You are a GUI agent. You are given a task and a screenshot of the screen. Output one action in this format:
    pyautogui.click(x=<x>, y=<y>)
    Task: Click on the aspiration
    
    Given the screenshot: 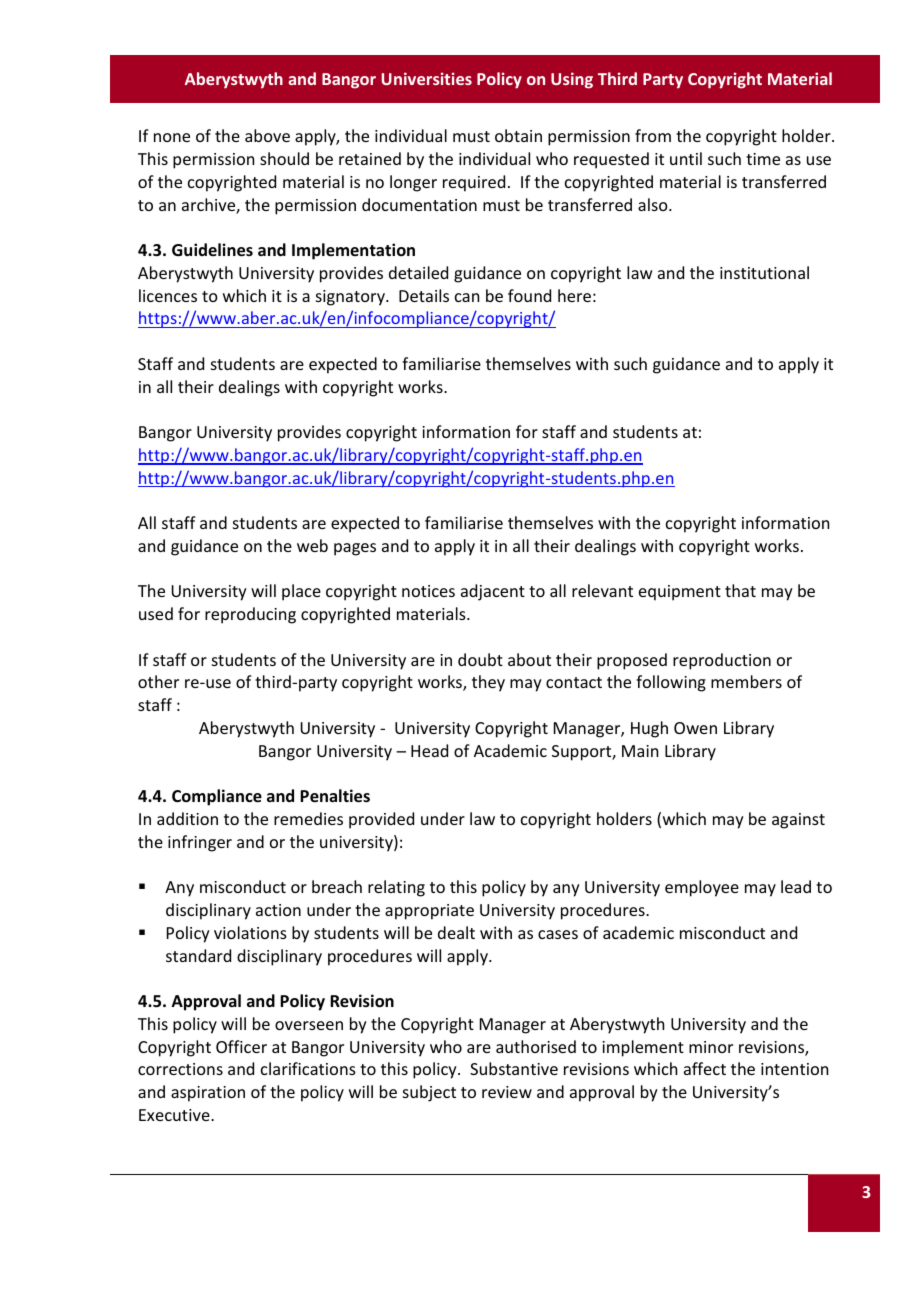 What is the action you would take?
    pyautogui.click(x=208, y=1094)
